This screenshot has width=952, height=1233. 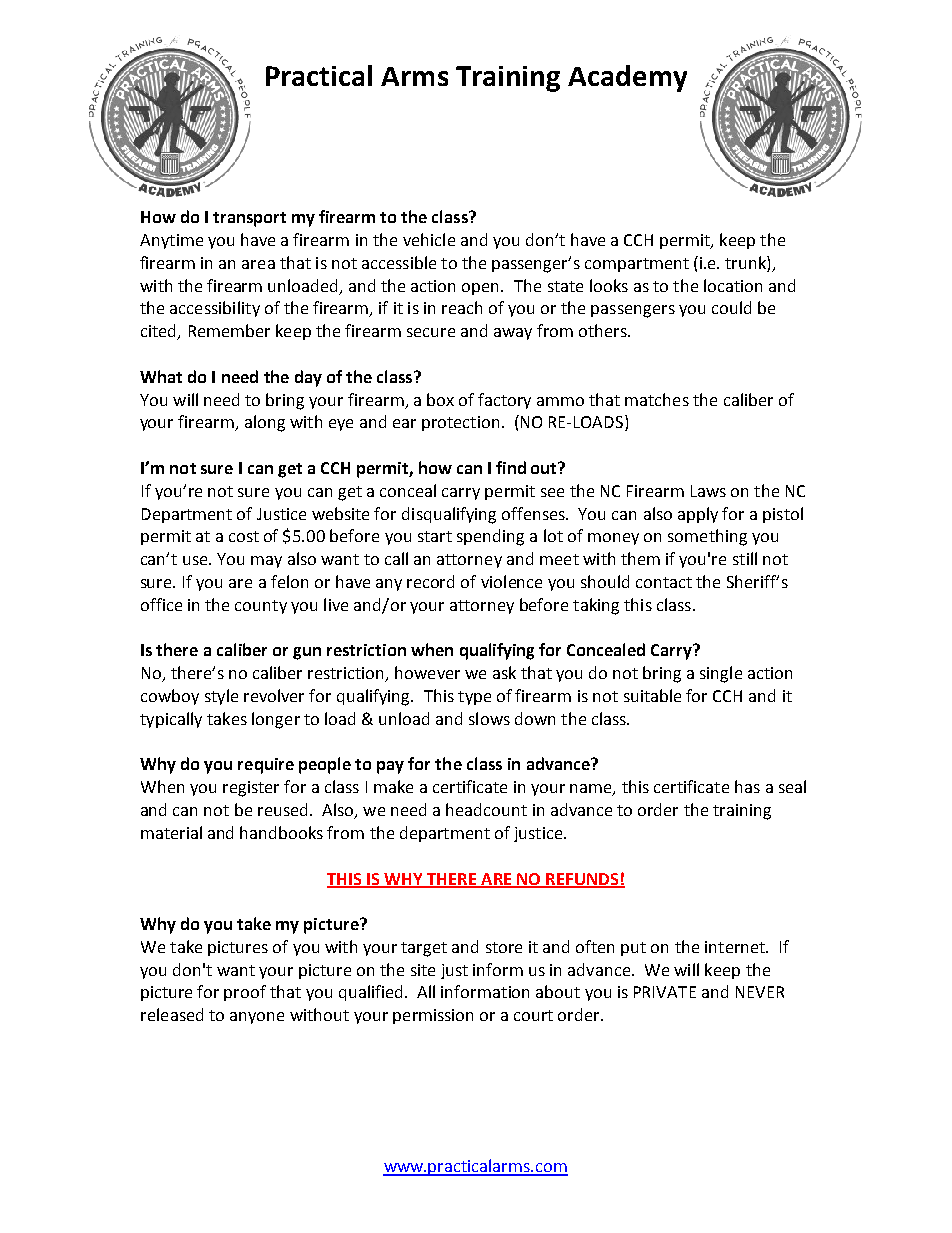 What do you see at coordinates (245, 993) in the screenshot?
I see `proof` at bounding box center [245, 993].
